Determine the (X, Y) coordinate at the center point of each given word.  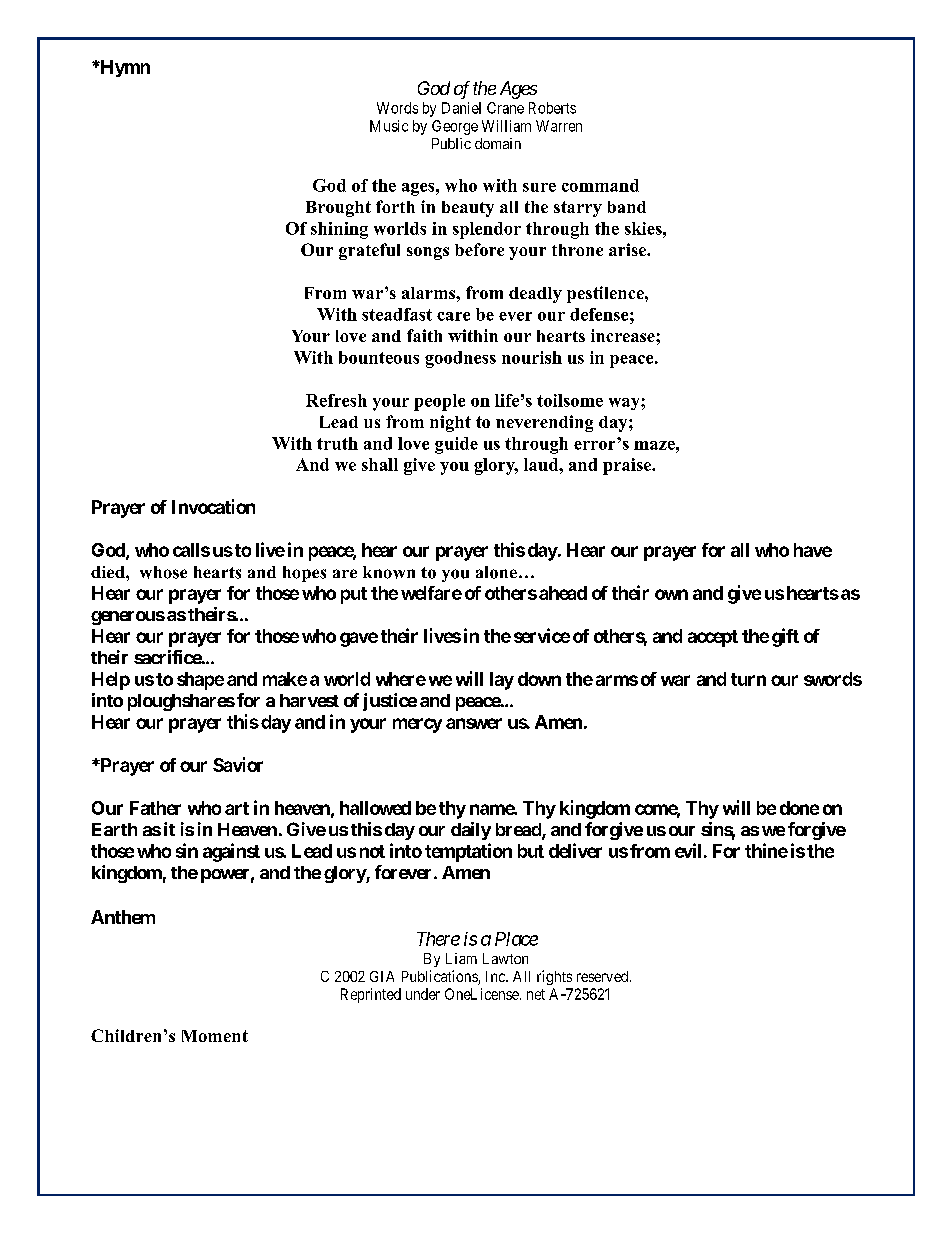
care (453, 316)
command (600, 185)
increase (624, 335)
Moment (215, 1036)
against (231, 852)
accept (713, 638)
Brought (338, 209)
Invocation (213, 506)
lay (502, 681)
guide (456, 445)
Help (111, 681)
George (455, 127)
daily (471, 831)
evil (688, 850)
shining (339, 230)
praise (628, 466)
